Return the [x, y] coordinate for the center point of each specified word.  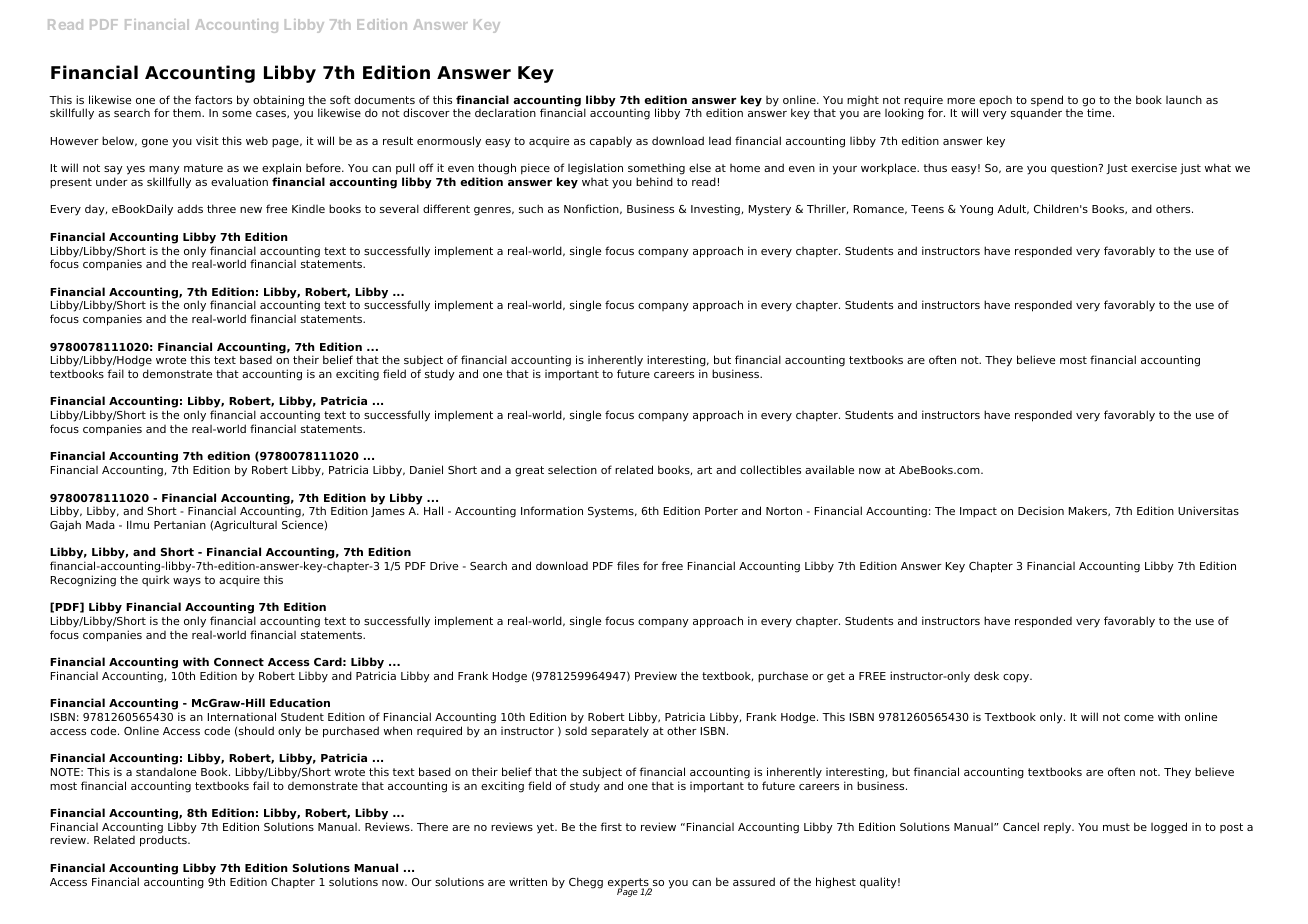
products [164, 841]
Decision [1041, 510]
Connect [239, 662]
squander [1036, 114]
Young [976, 210]
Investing [716, 210]
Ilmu [138, 524]
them [188, 112]
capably [611, 142]
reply [1058, 828]
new [251, 210]
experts [629, 884]
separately [620, 732]
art [704, 470]
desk [986, 675]
